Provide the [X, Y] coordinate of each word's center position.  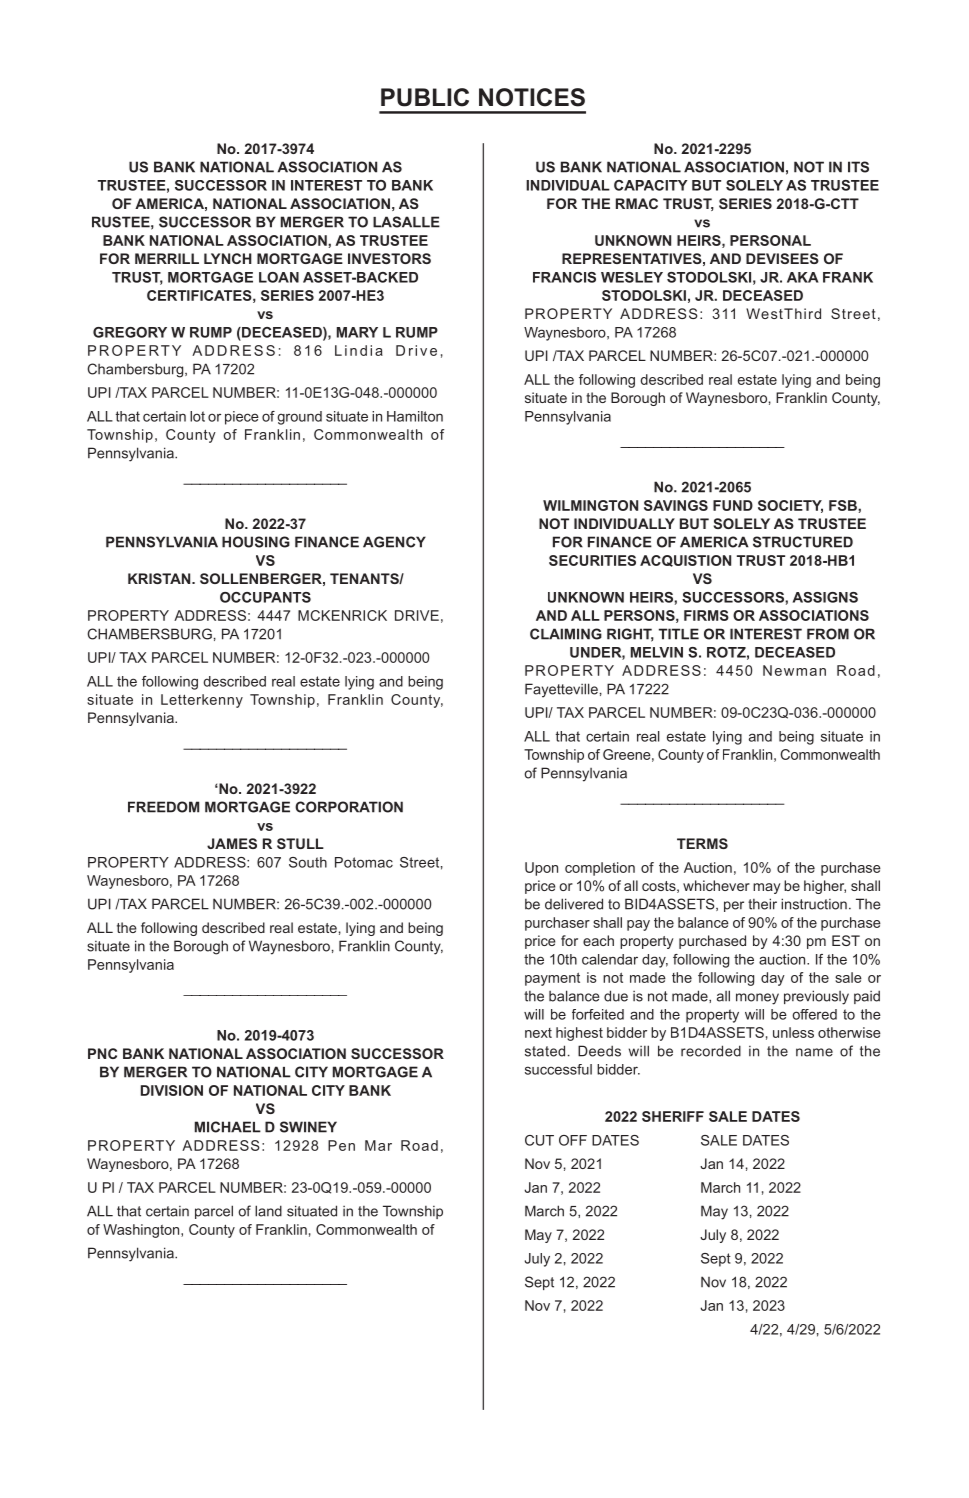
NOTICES [532, 97]
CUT [539, 1140]
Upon [541, 869]
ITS [858, 167]
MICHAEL [228, 1127]
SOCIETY [790, 506]
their [762, 904]
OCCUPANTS [265, 597]
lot [197, 416]
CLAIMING [566, 634]
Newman [794, 670]
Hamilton [415, 416]
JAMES [232, 843]
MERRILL [167, 258]
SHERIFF [673, 1116]
